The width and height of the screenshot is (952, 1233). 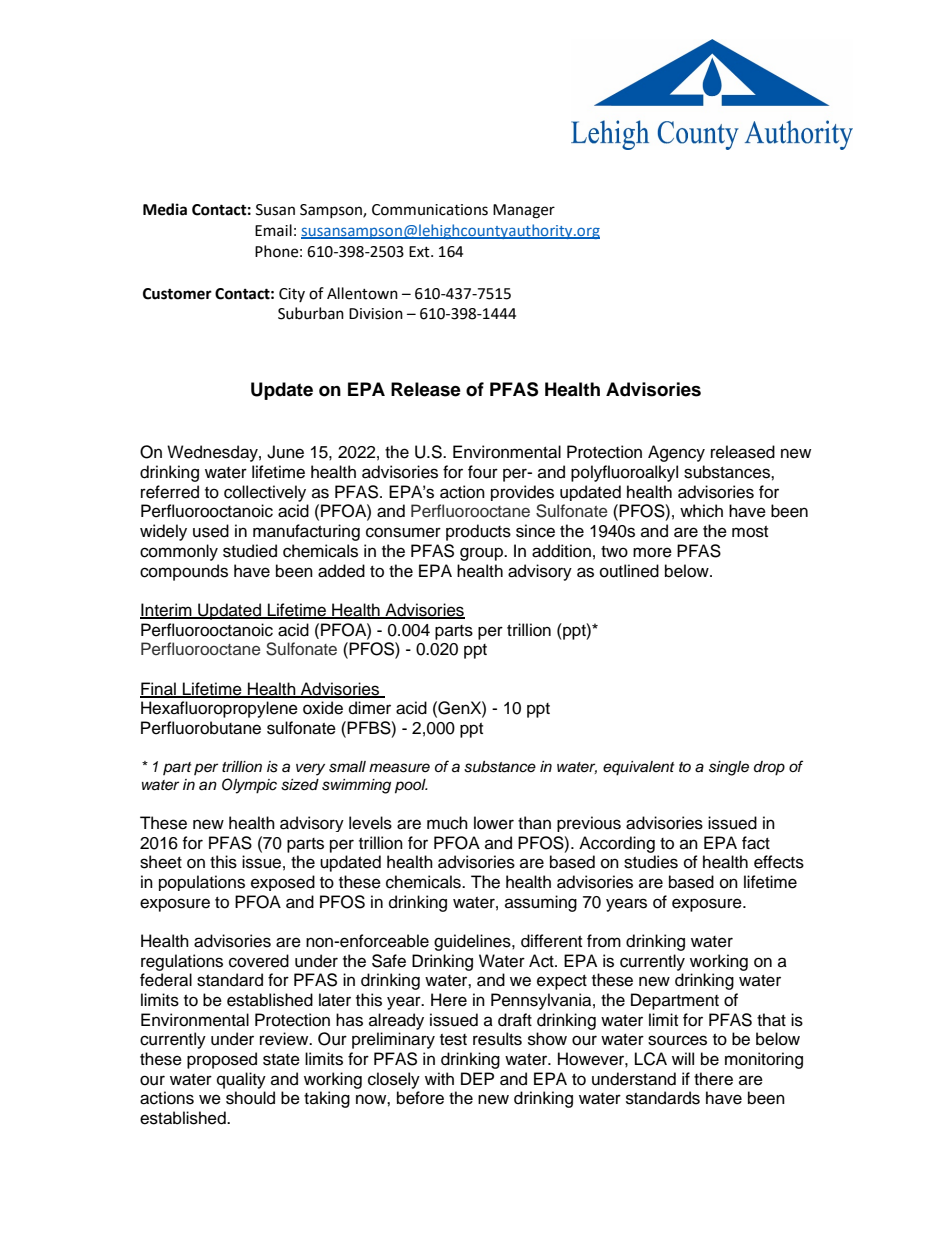 I want to click on studies, so click(x=651, y=862).
